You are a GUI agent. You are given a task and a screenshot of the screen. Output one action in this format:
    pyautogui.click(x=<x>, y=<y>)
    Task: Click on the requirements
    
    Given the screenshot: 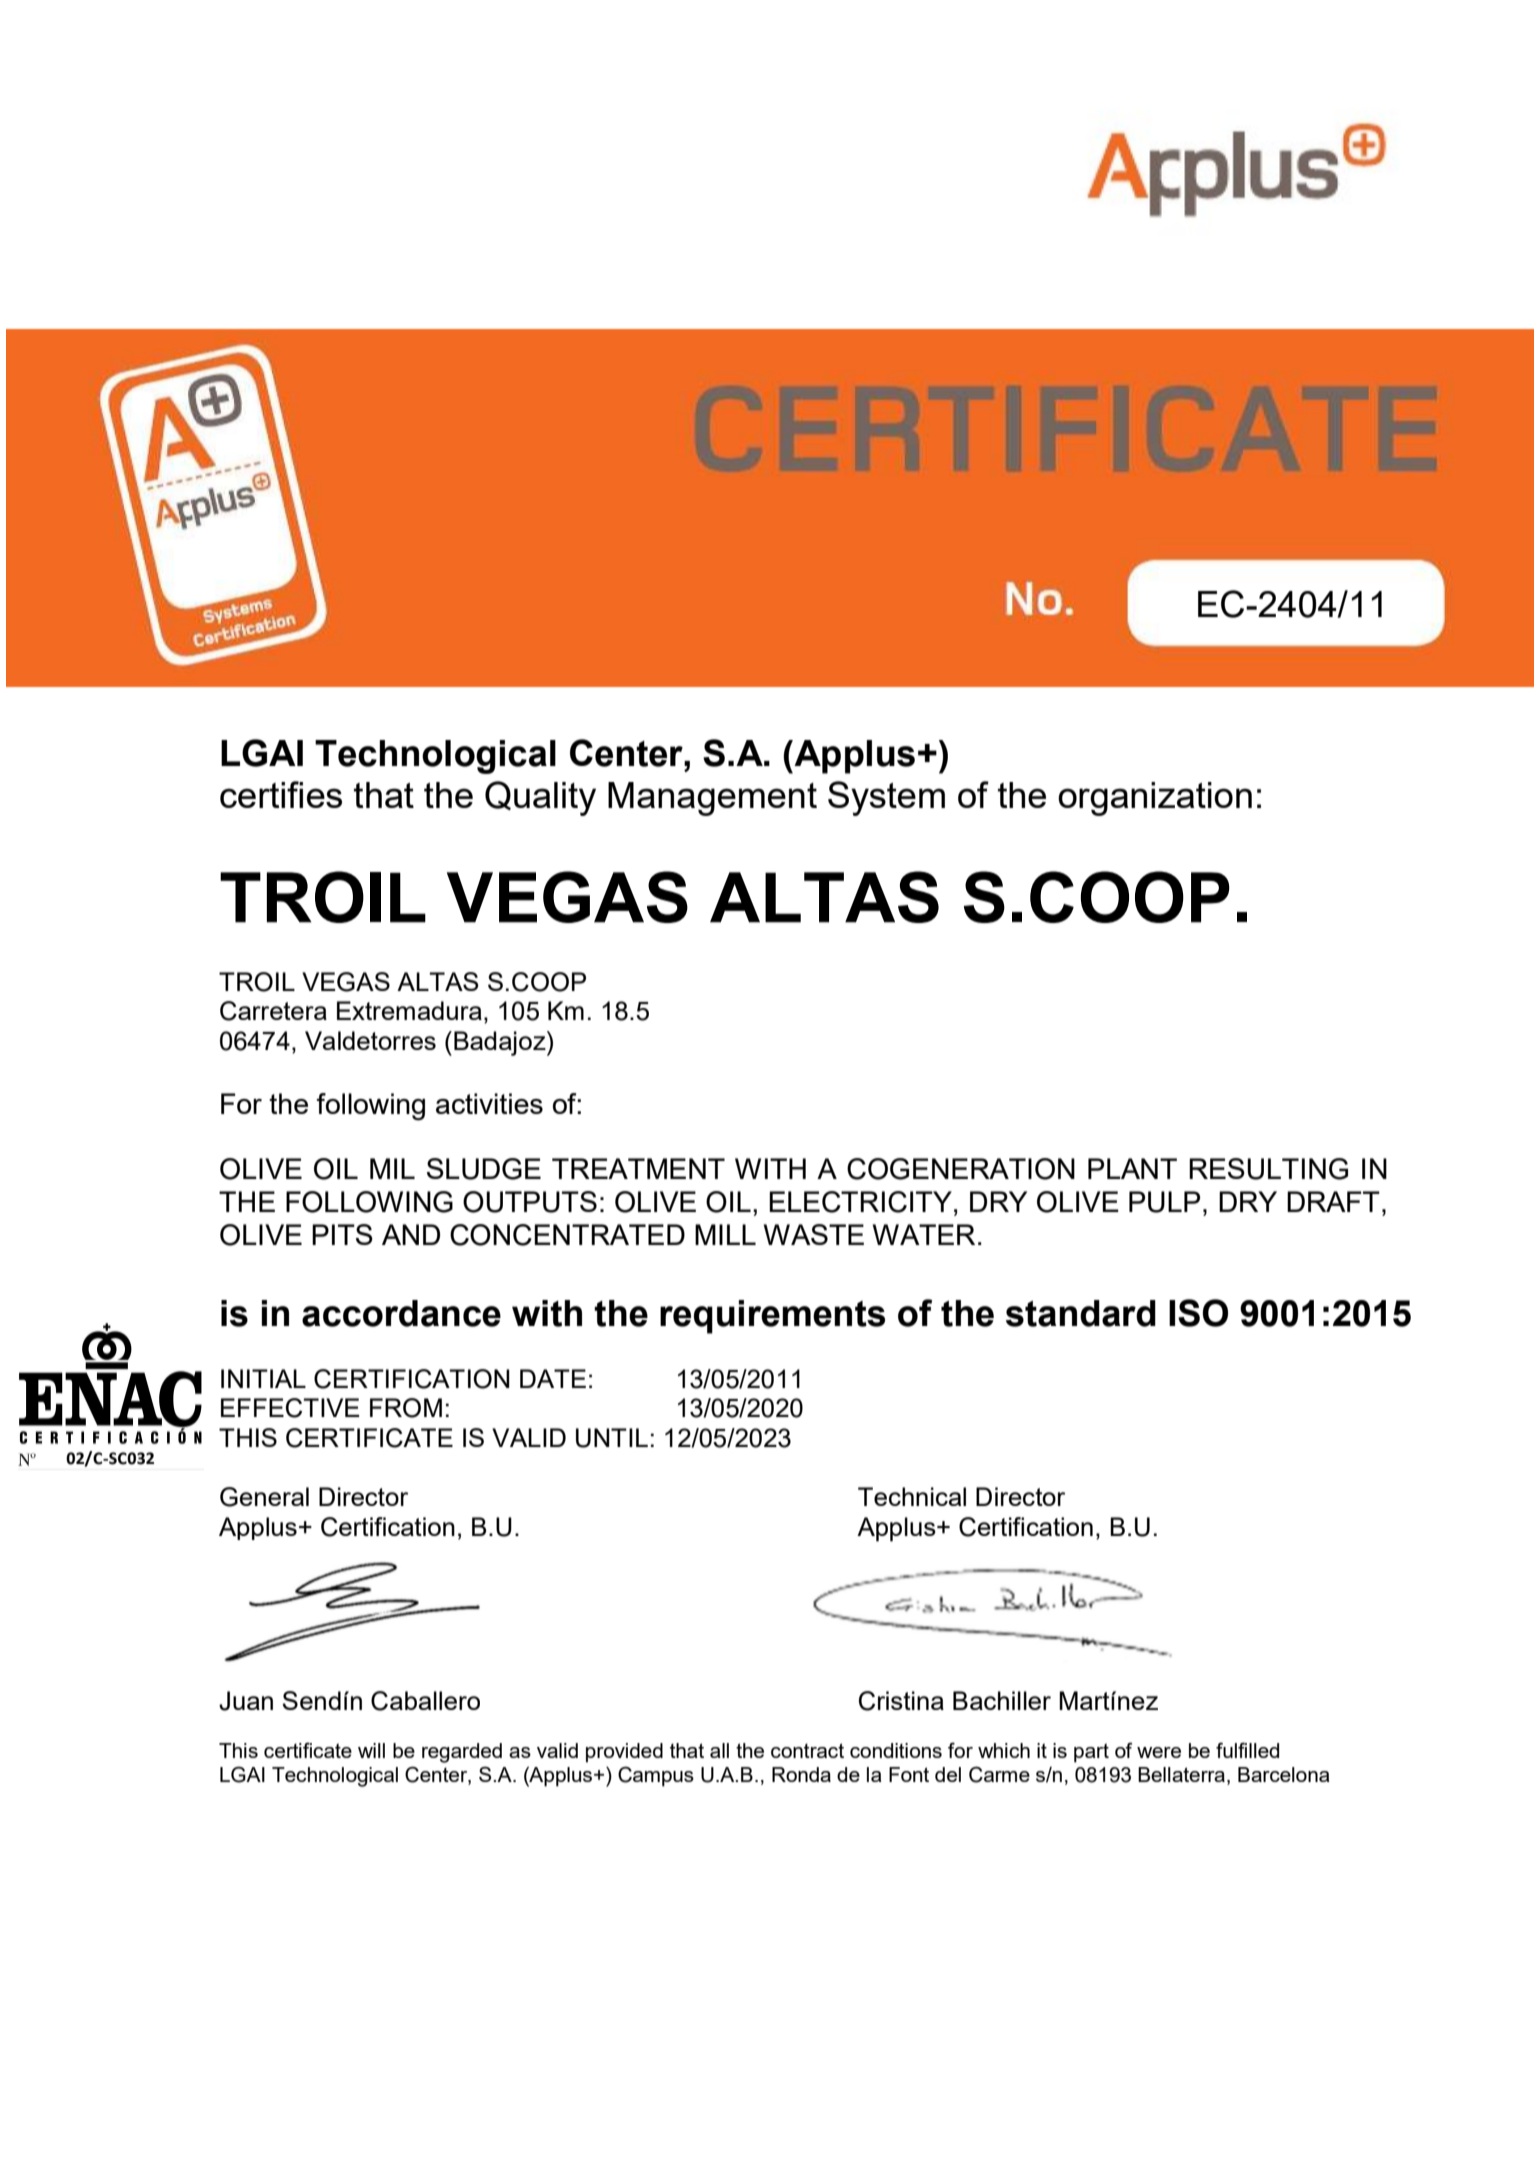 What is the action you would take?
    pyautogui.click(x=772, y=1317)
